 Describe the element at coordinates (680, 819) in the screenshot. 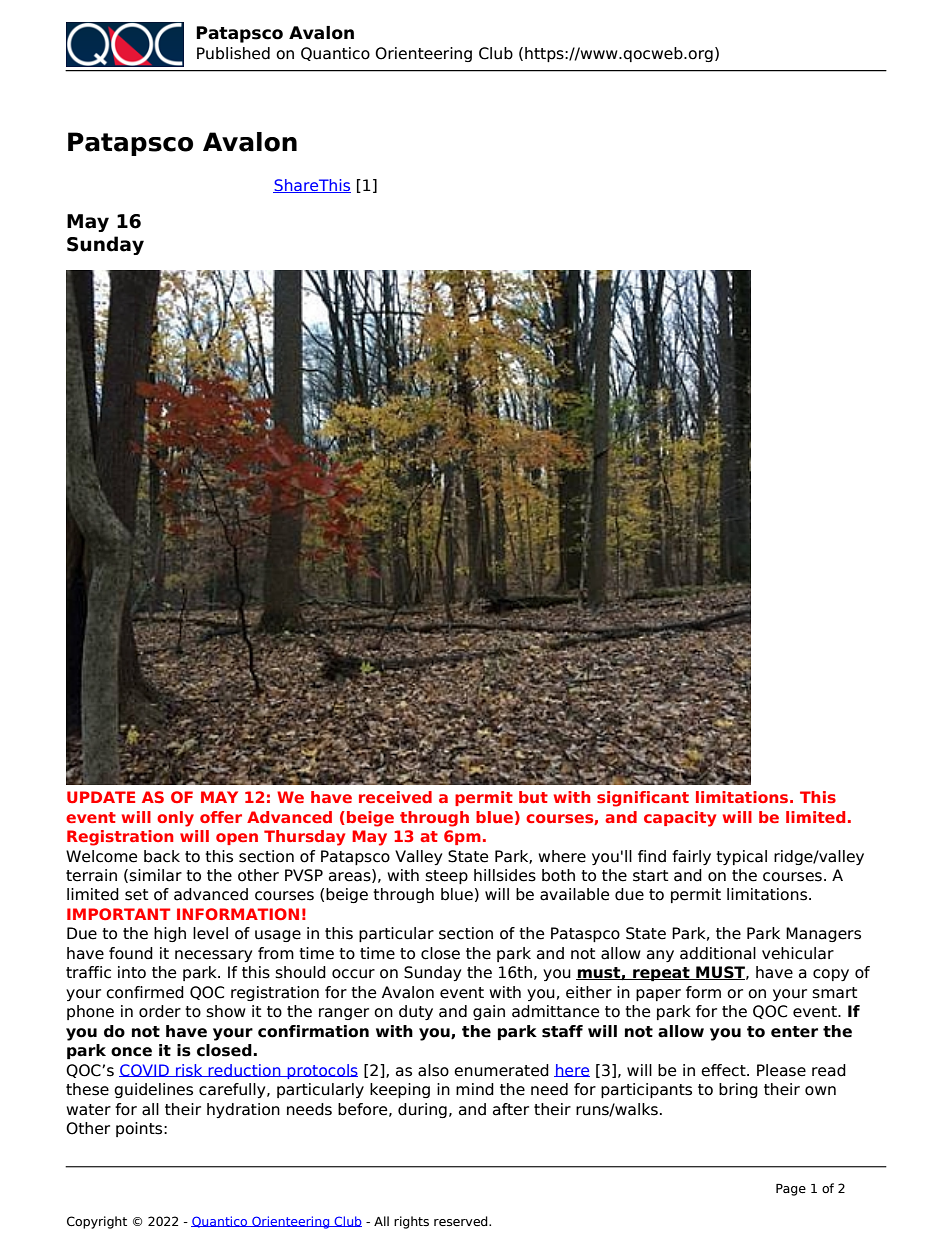

I see `capacity` at that location.
